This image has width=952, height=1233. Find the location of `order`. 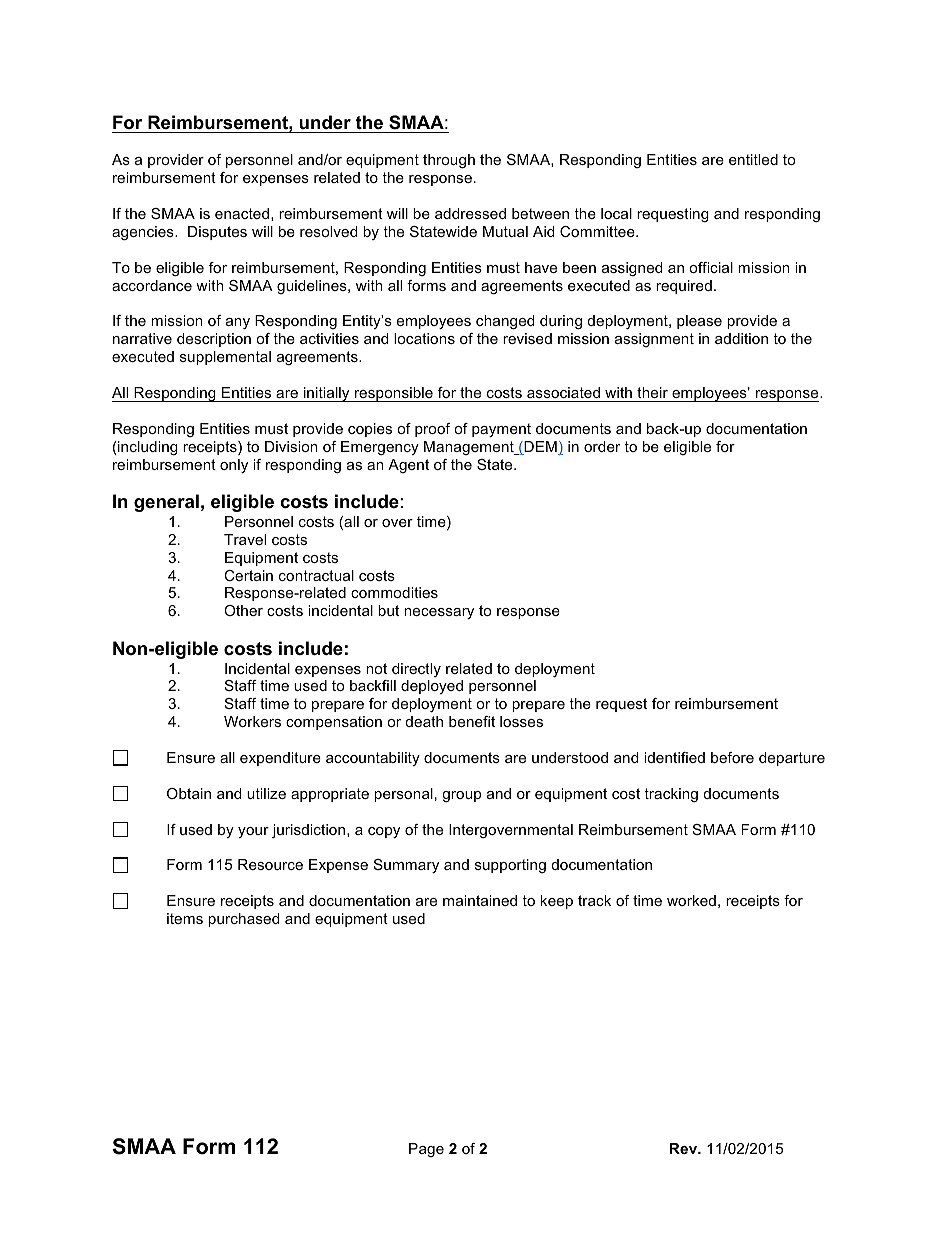

order is located at coordinates (602, 446).
